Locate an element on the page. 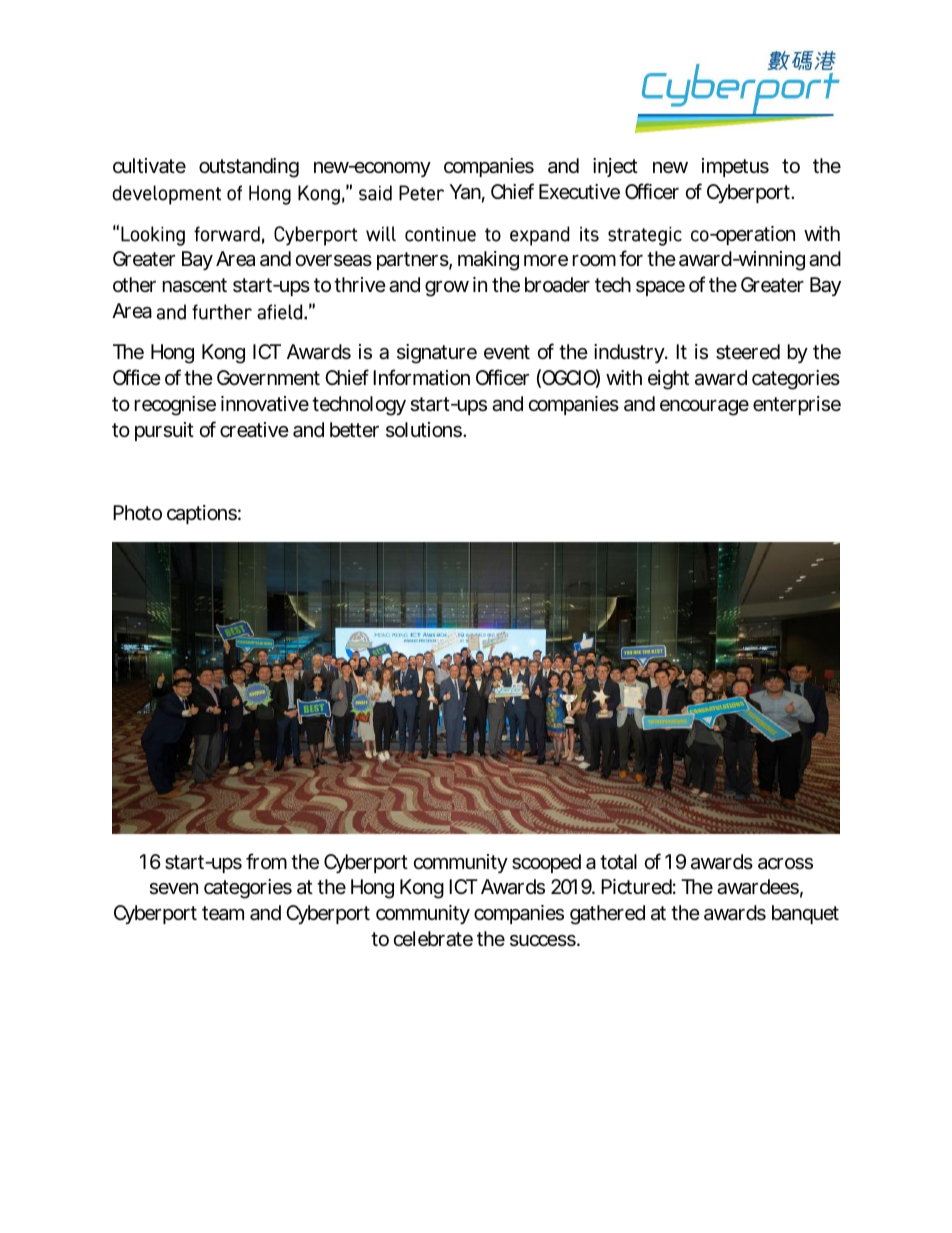 Image resolution: width=952 pixels, height=1233 pixels. creative is located at coordinates (254, 430).
